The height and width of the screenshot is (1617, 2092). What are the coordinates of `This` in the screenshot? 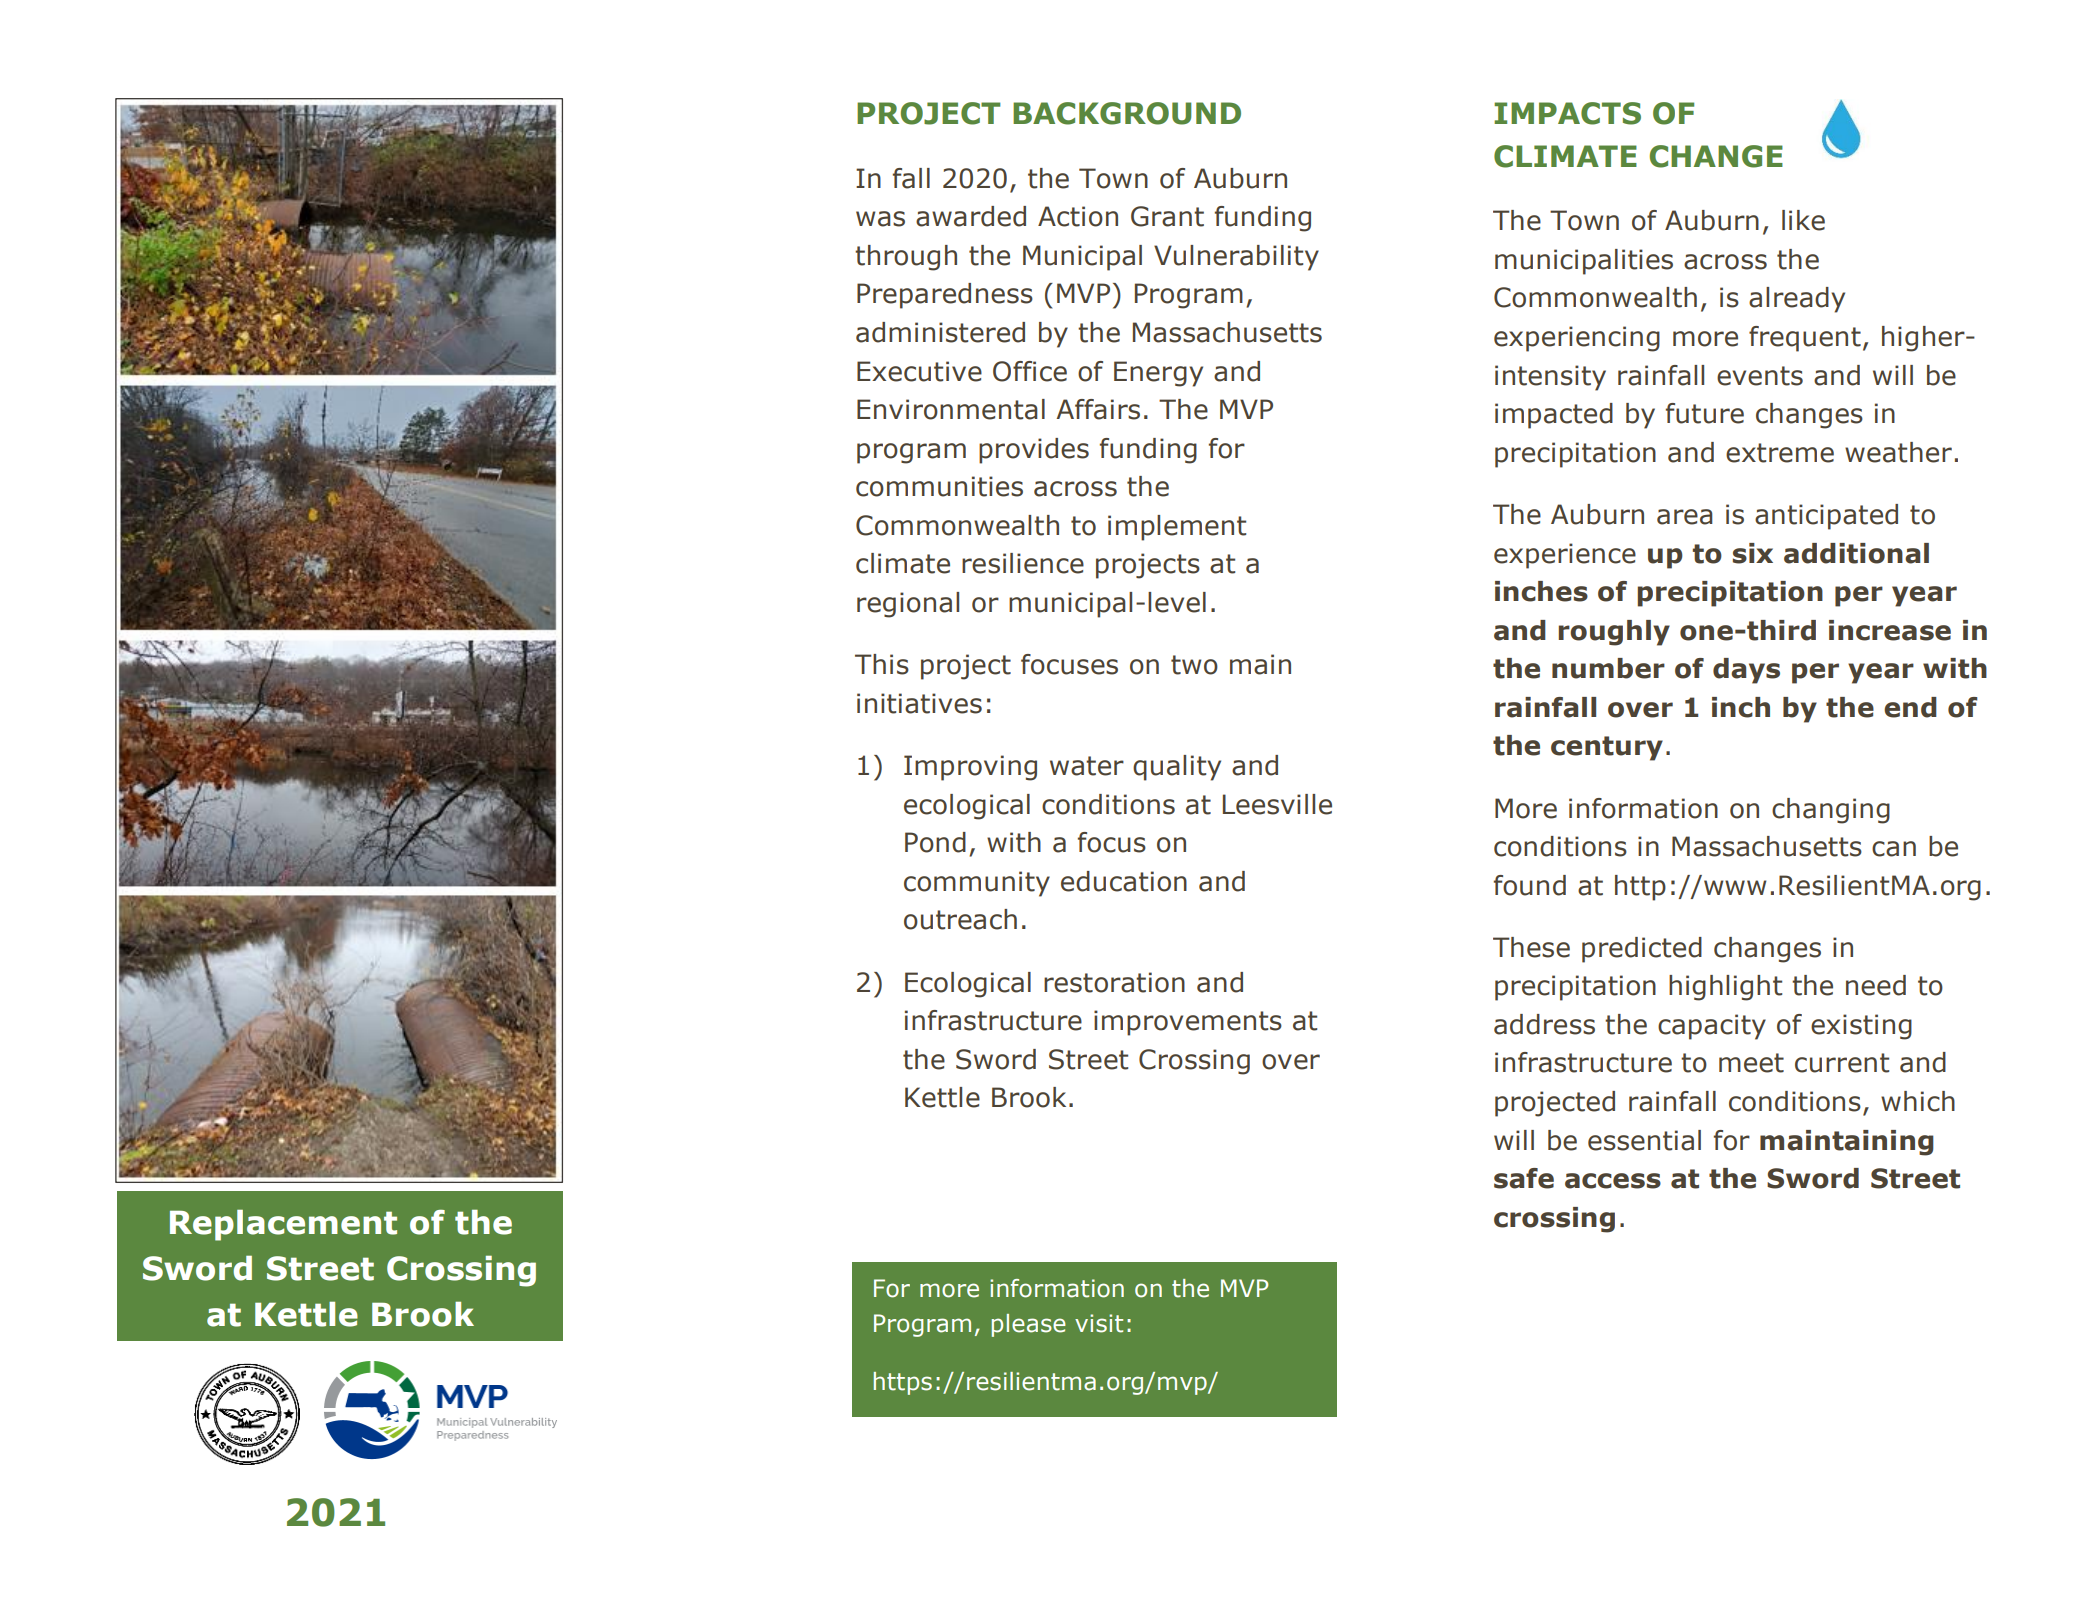 It's located at (882, 664).
